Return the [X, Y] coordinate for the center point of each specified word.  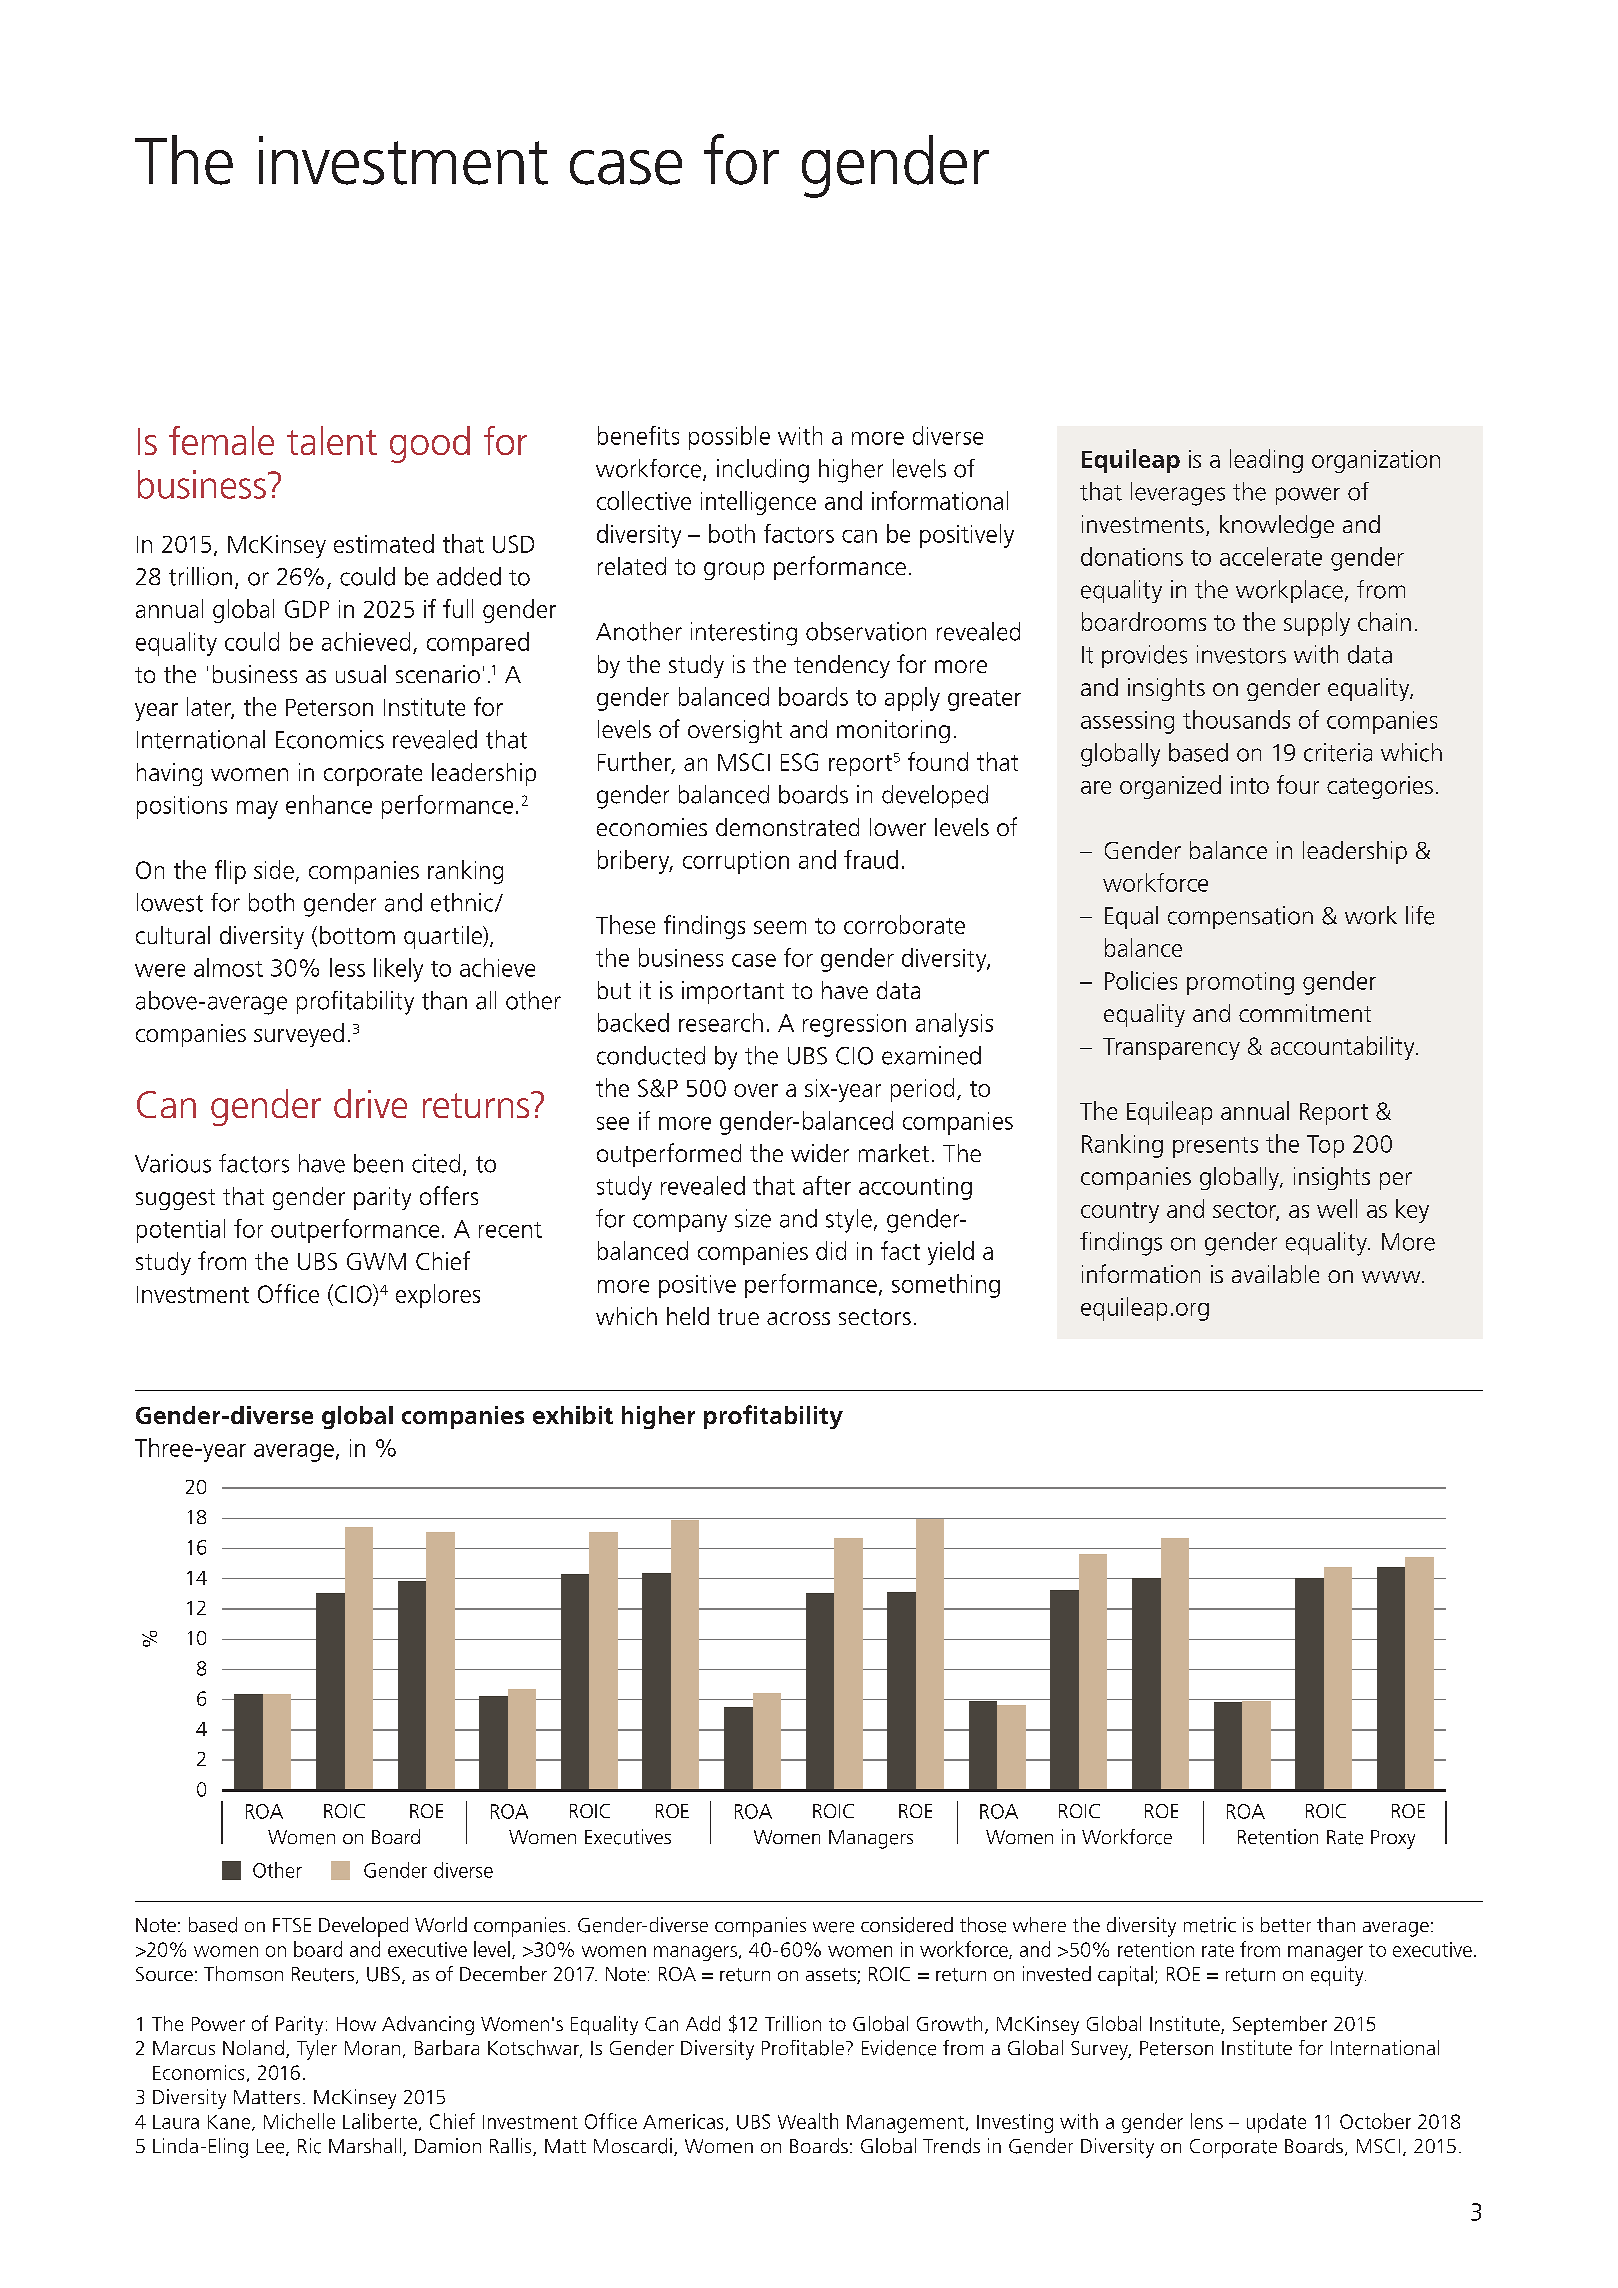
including [763, 471]
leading [1266, 461]
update [1276, 2123]
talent [332, 440]
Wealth [808, 2121]
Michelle [299, 2121]
